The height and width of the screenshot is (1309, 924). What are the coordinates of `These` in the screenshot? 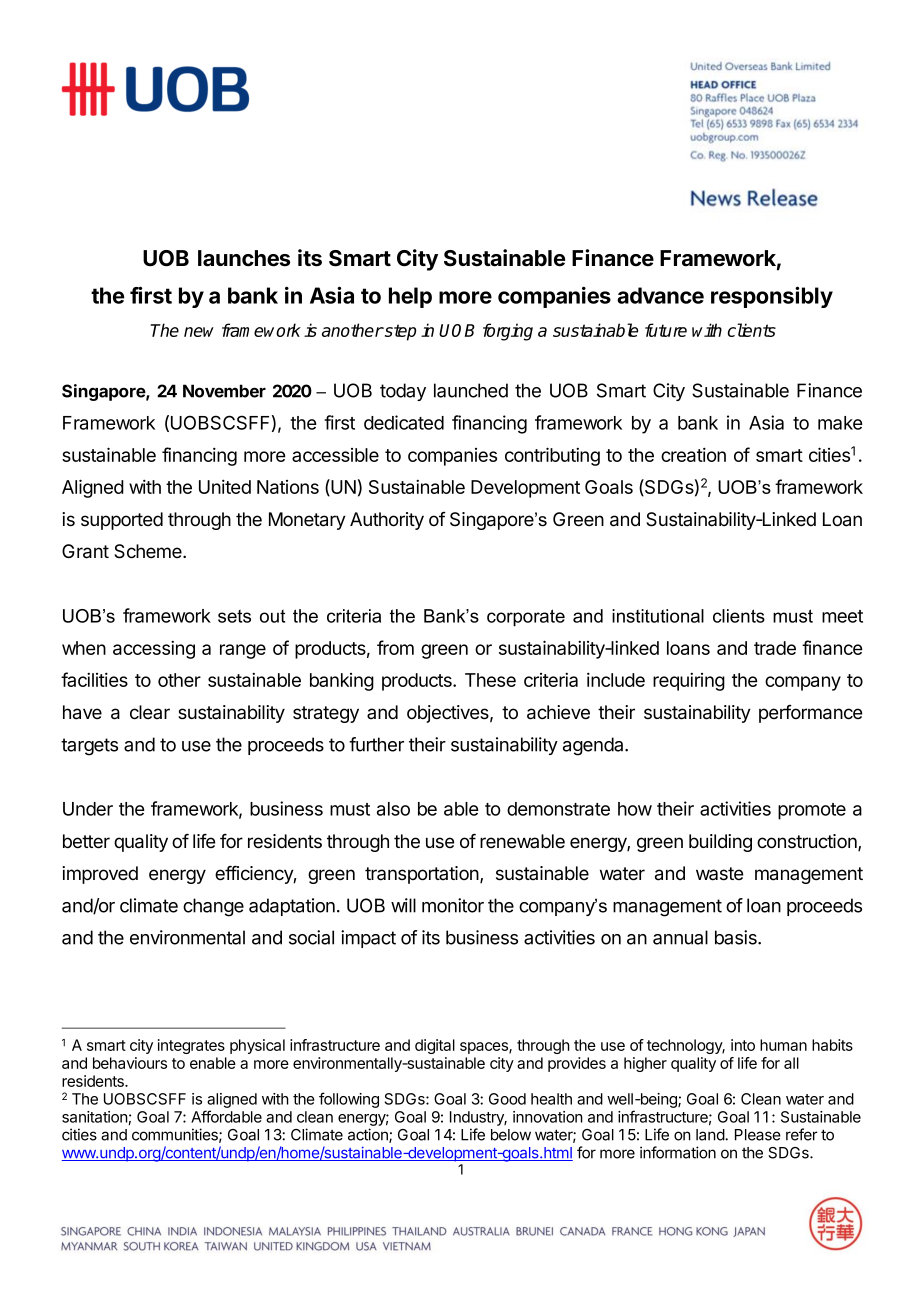 It's located at (490, 680).
